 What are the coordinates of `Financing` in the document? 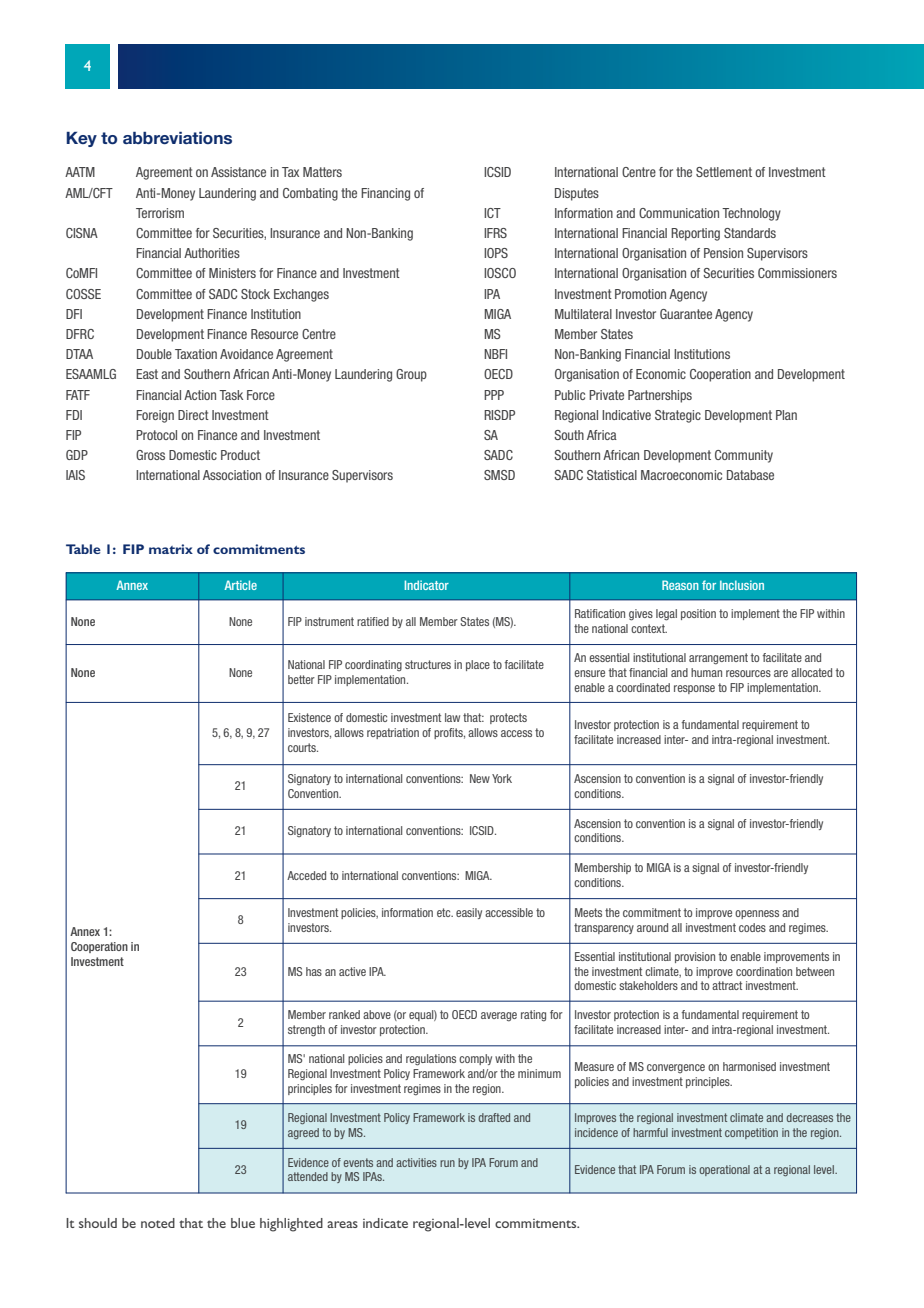 It's located at (385, 194).
